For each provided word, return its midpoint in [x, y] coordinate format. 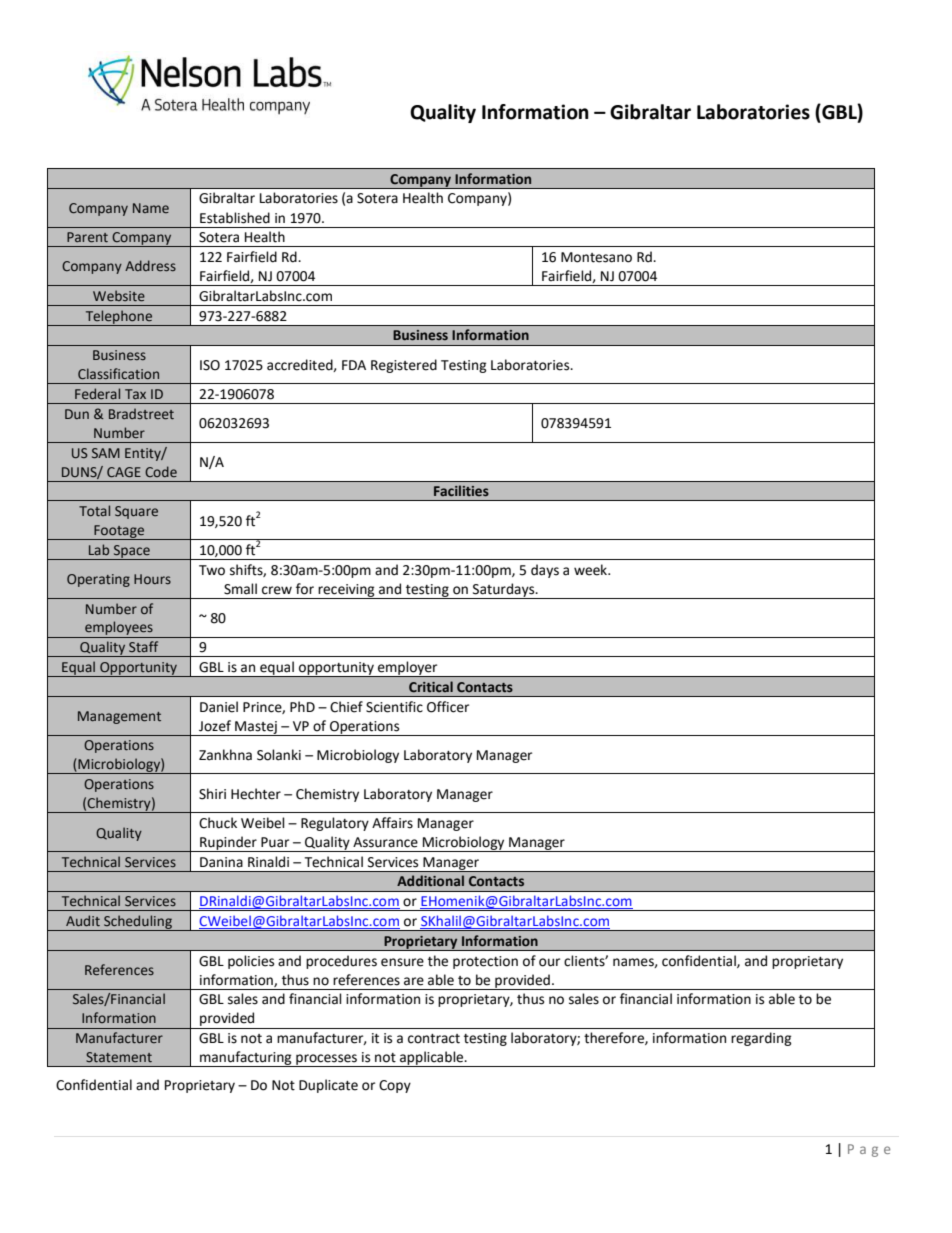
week [592, 570]
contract [434, 1039]
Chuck [218, 823]
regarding [761, 1039]
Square [136, 512]
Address [150, 265]
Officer [448, 707]
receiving [346, 591]
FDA [354, 365]
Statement [119, 1057]
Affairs [392, 823]
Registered [404, 366]
